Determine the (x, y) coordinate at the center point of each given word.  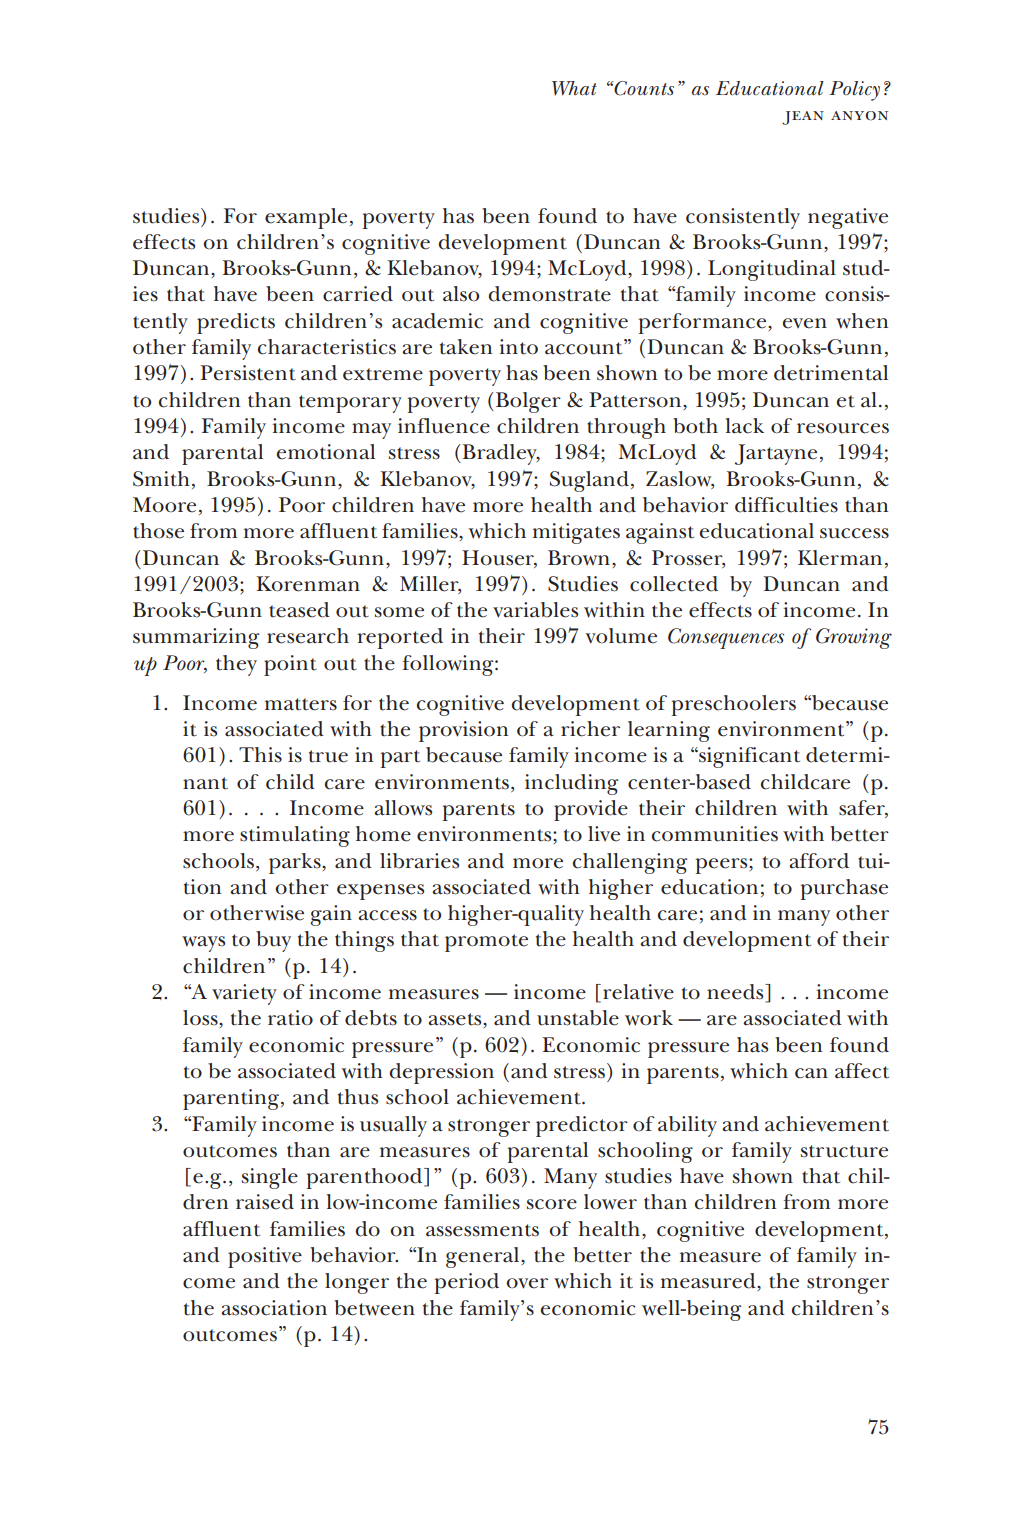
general (484, 1257)
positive (265, 1257)
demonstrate (549, 294)
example (306, 218)
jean (803, 118)
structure (844, 1151)
